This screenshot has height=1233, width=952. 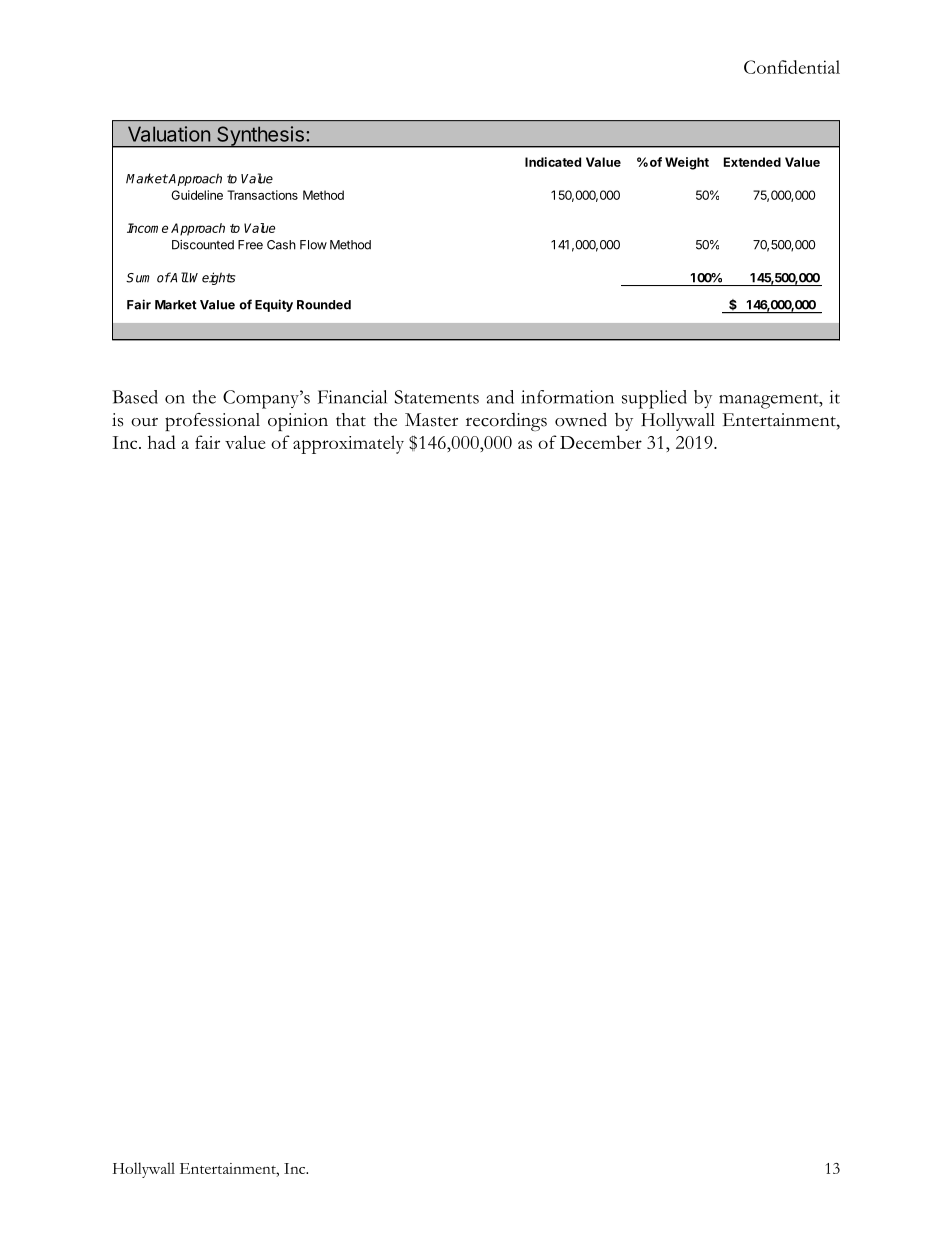 I want to click on December, so click(x=601, y=442).
